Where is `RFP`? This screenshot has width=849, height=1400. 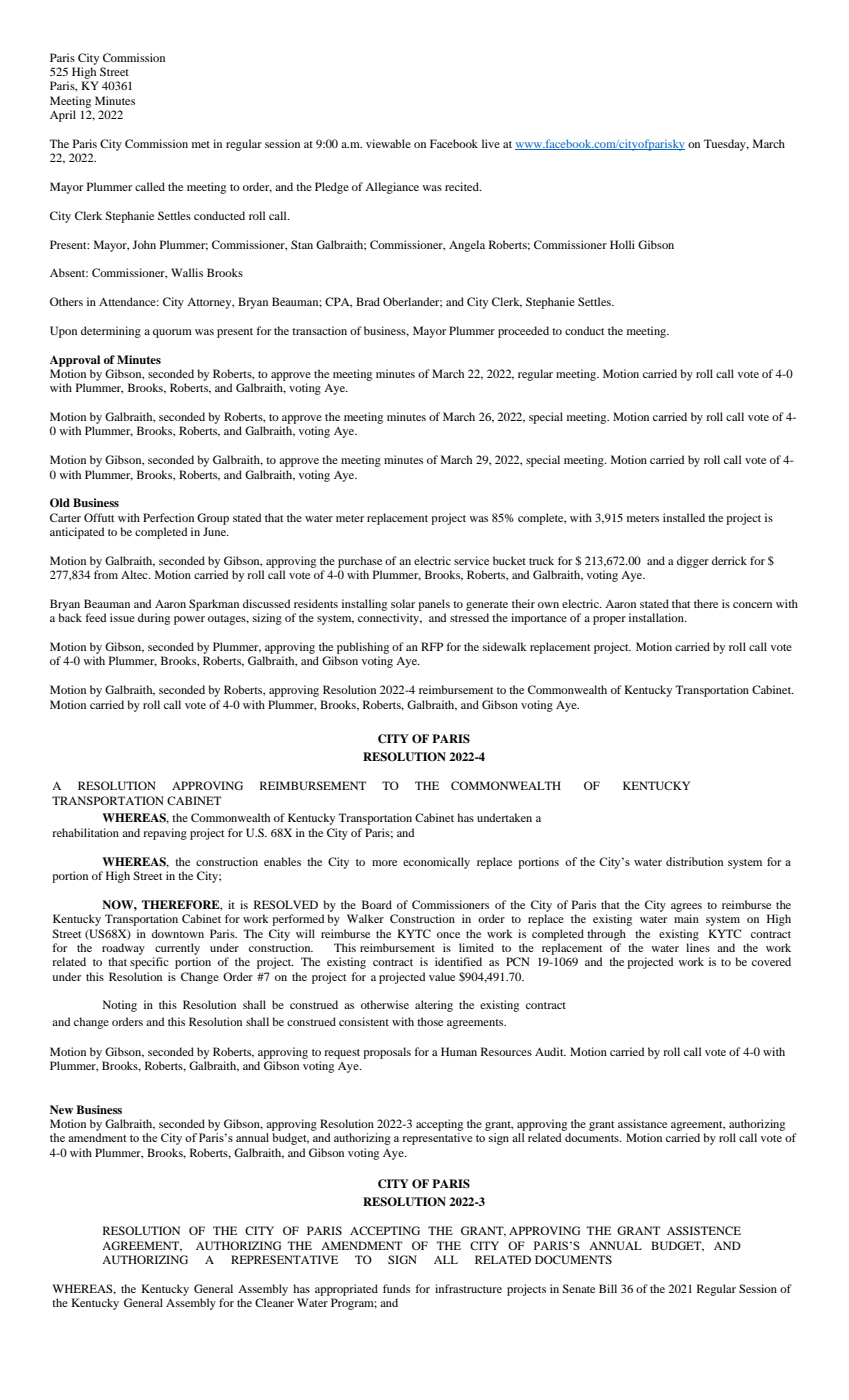
RFP is located at coordinates (432, 646).
